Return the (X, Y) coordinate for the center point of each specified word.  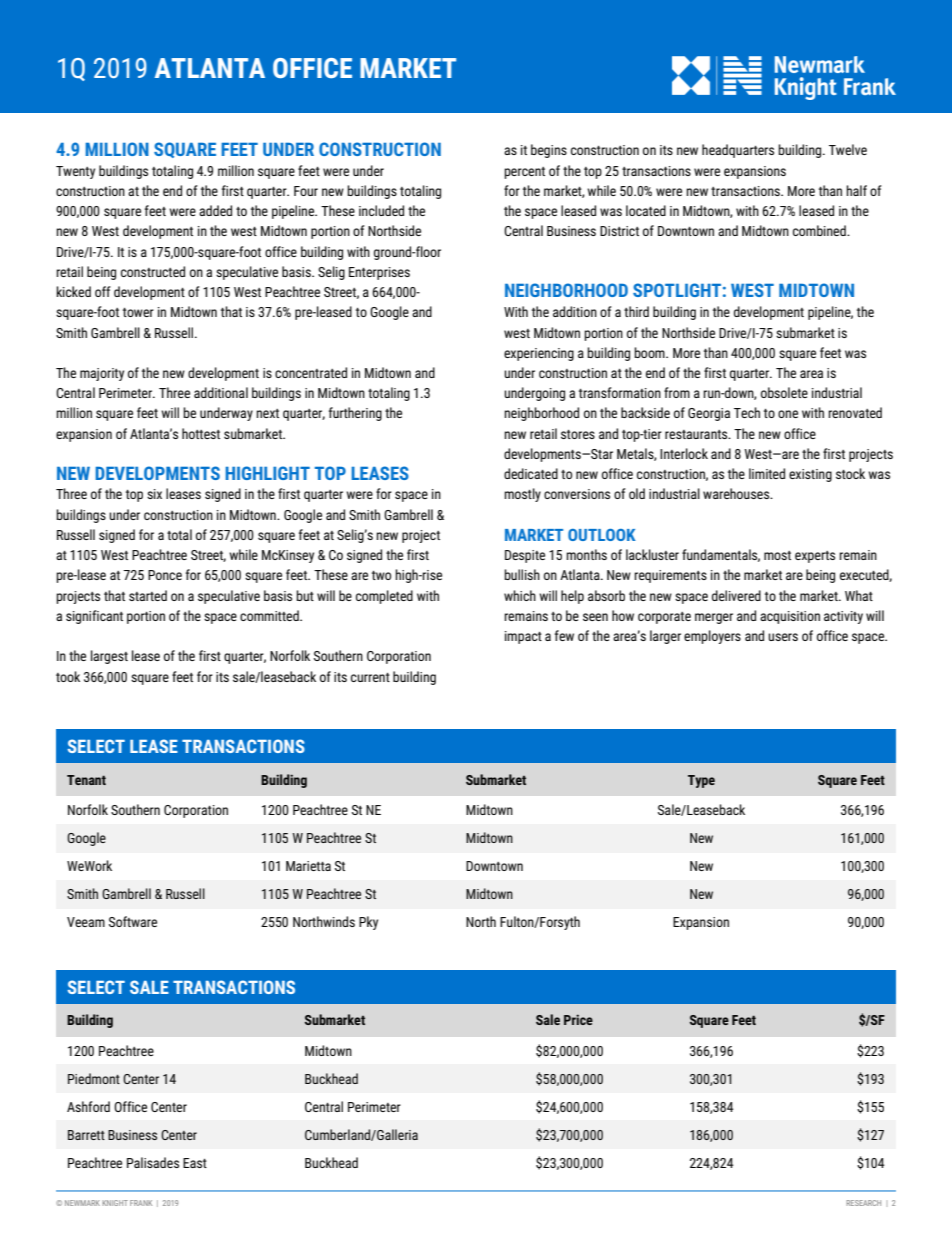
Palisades (153, 1162)
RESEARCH (863, 1203)
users (783, 637)
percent (524, 173)
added (215, 210)
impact (523, 637)
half (856, 190)
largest (109, 657)
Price (578, 1019)
